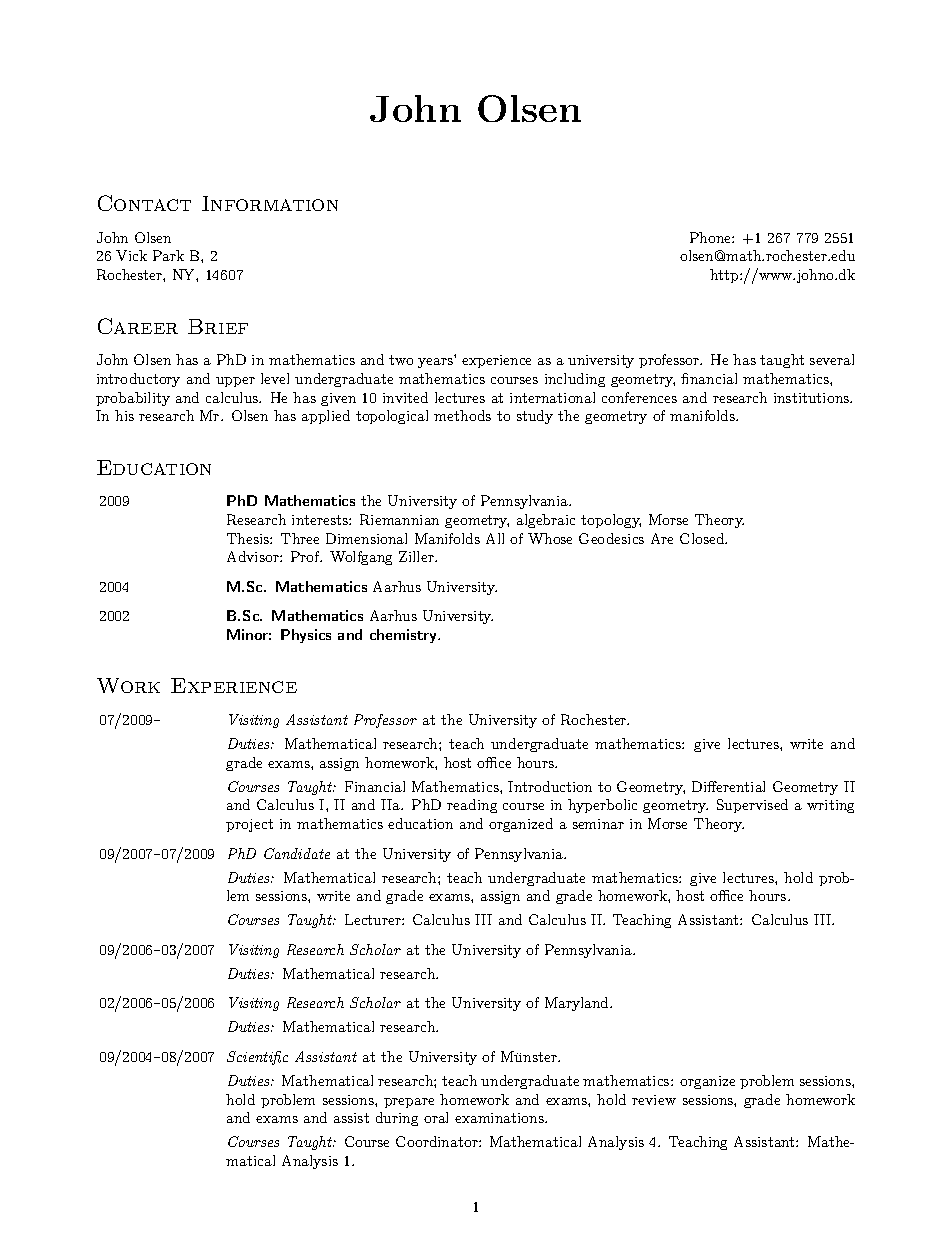  Describe the element at coordinates (168, 255) in the screenshot. I see `Park` at that location.
